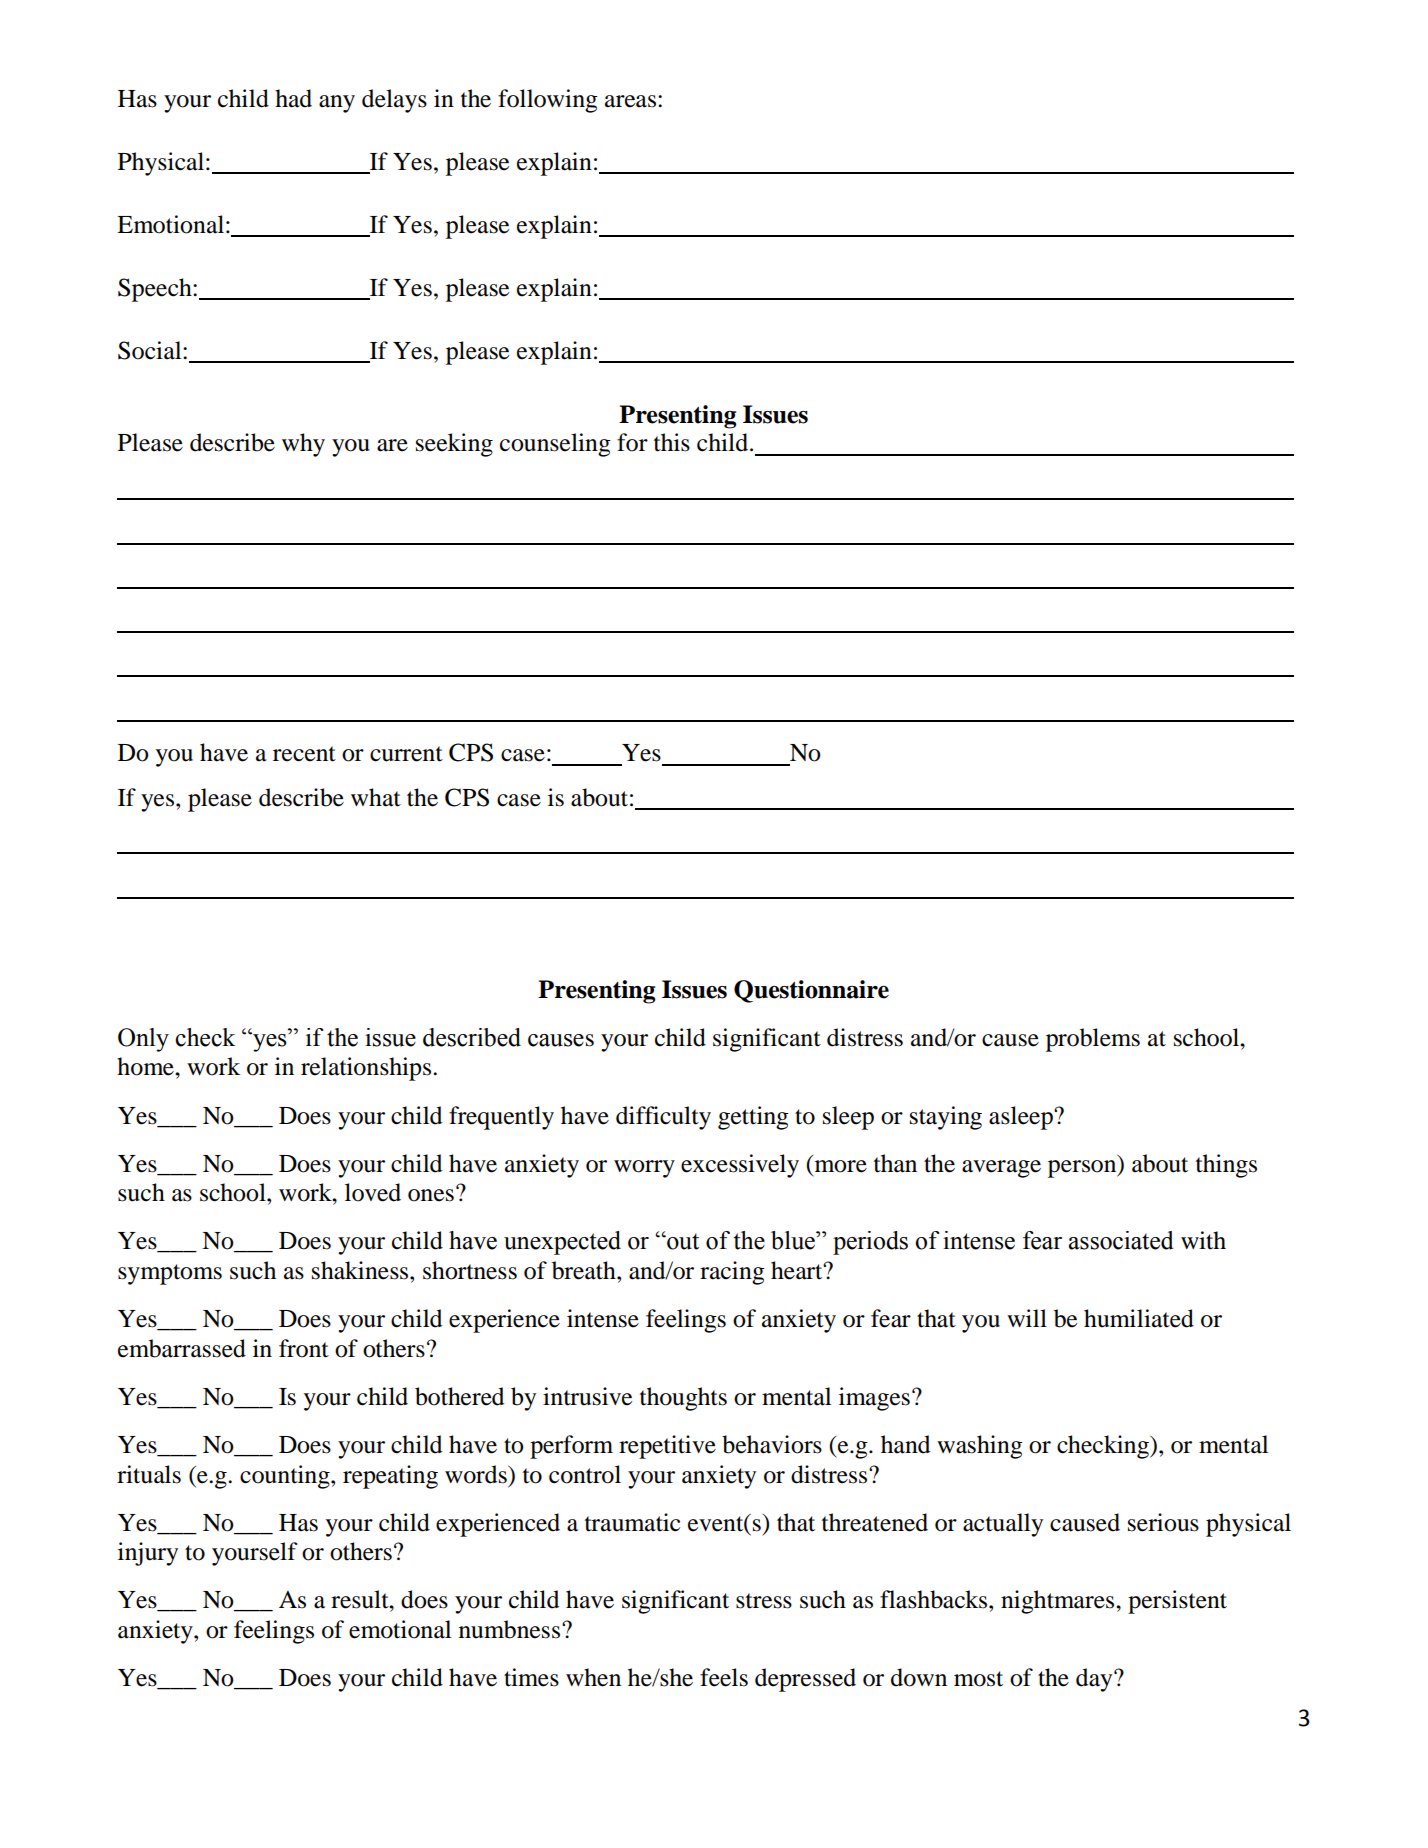 Image resolution: width=1428 pixels, height=1848 pixels. What do you see at coordinates (632, 101) in the page?
I see `areas` at bounding box center [632, 101].
